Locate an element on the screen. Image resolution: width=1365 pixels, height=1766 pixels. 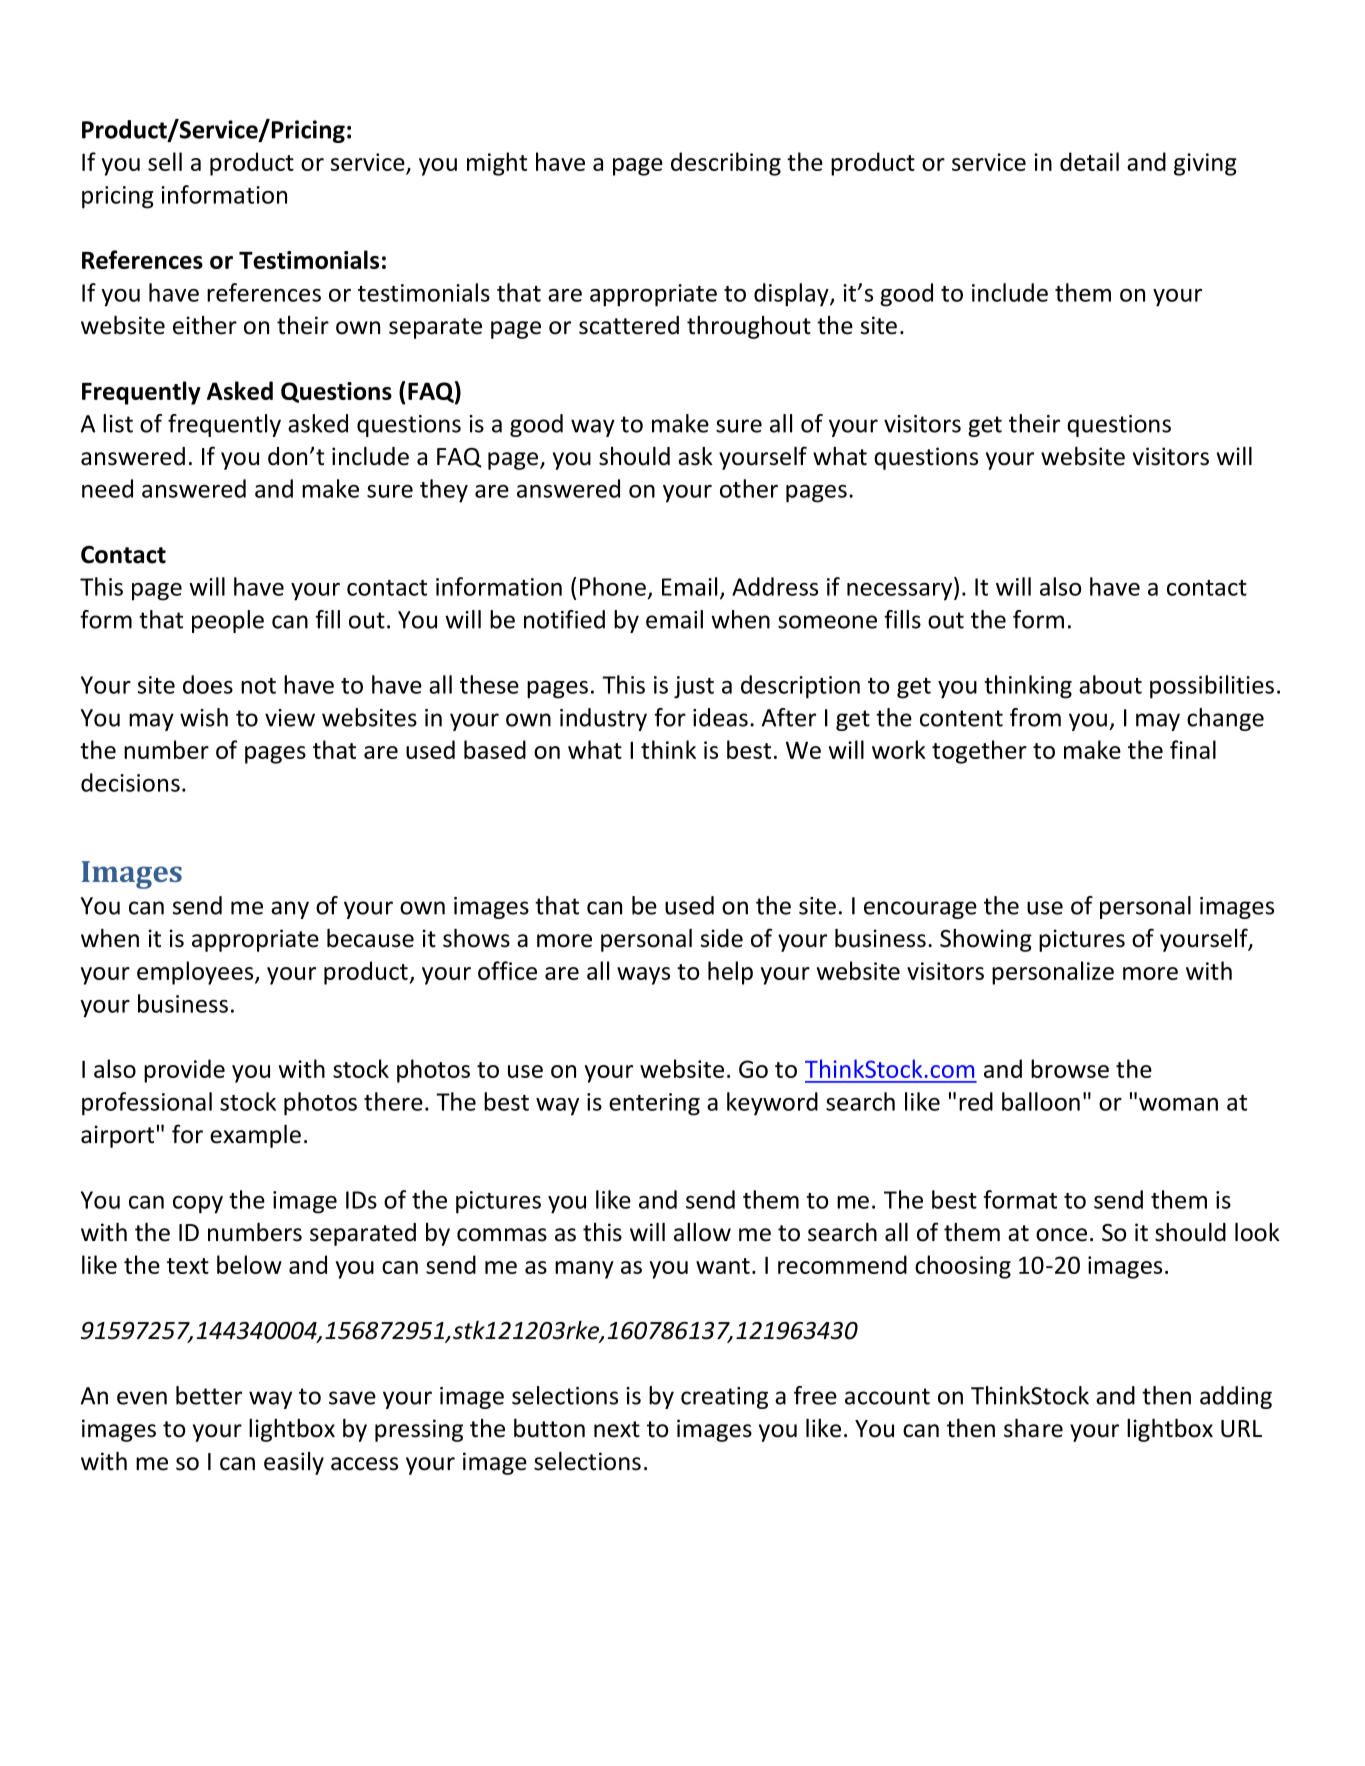
sell is located at coordinates (165, 161).
